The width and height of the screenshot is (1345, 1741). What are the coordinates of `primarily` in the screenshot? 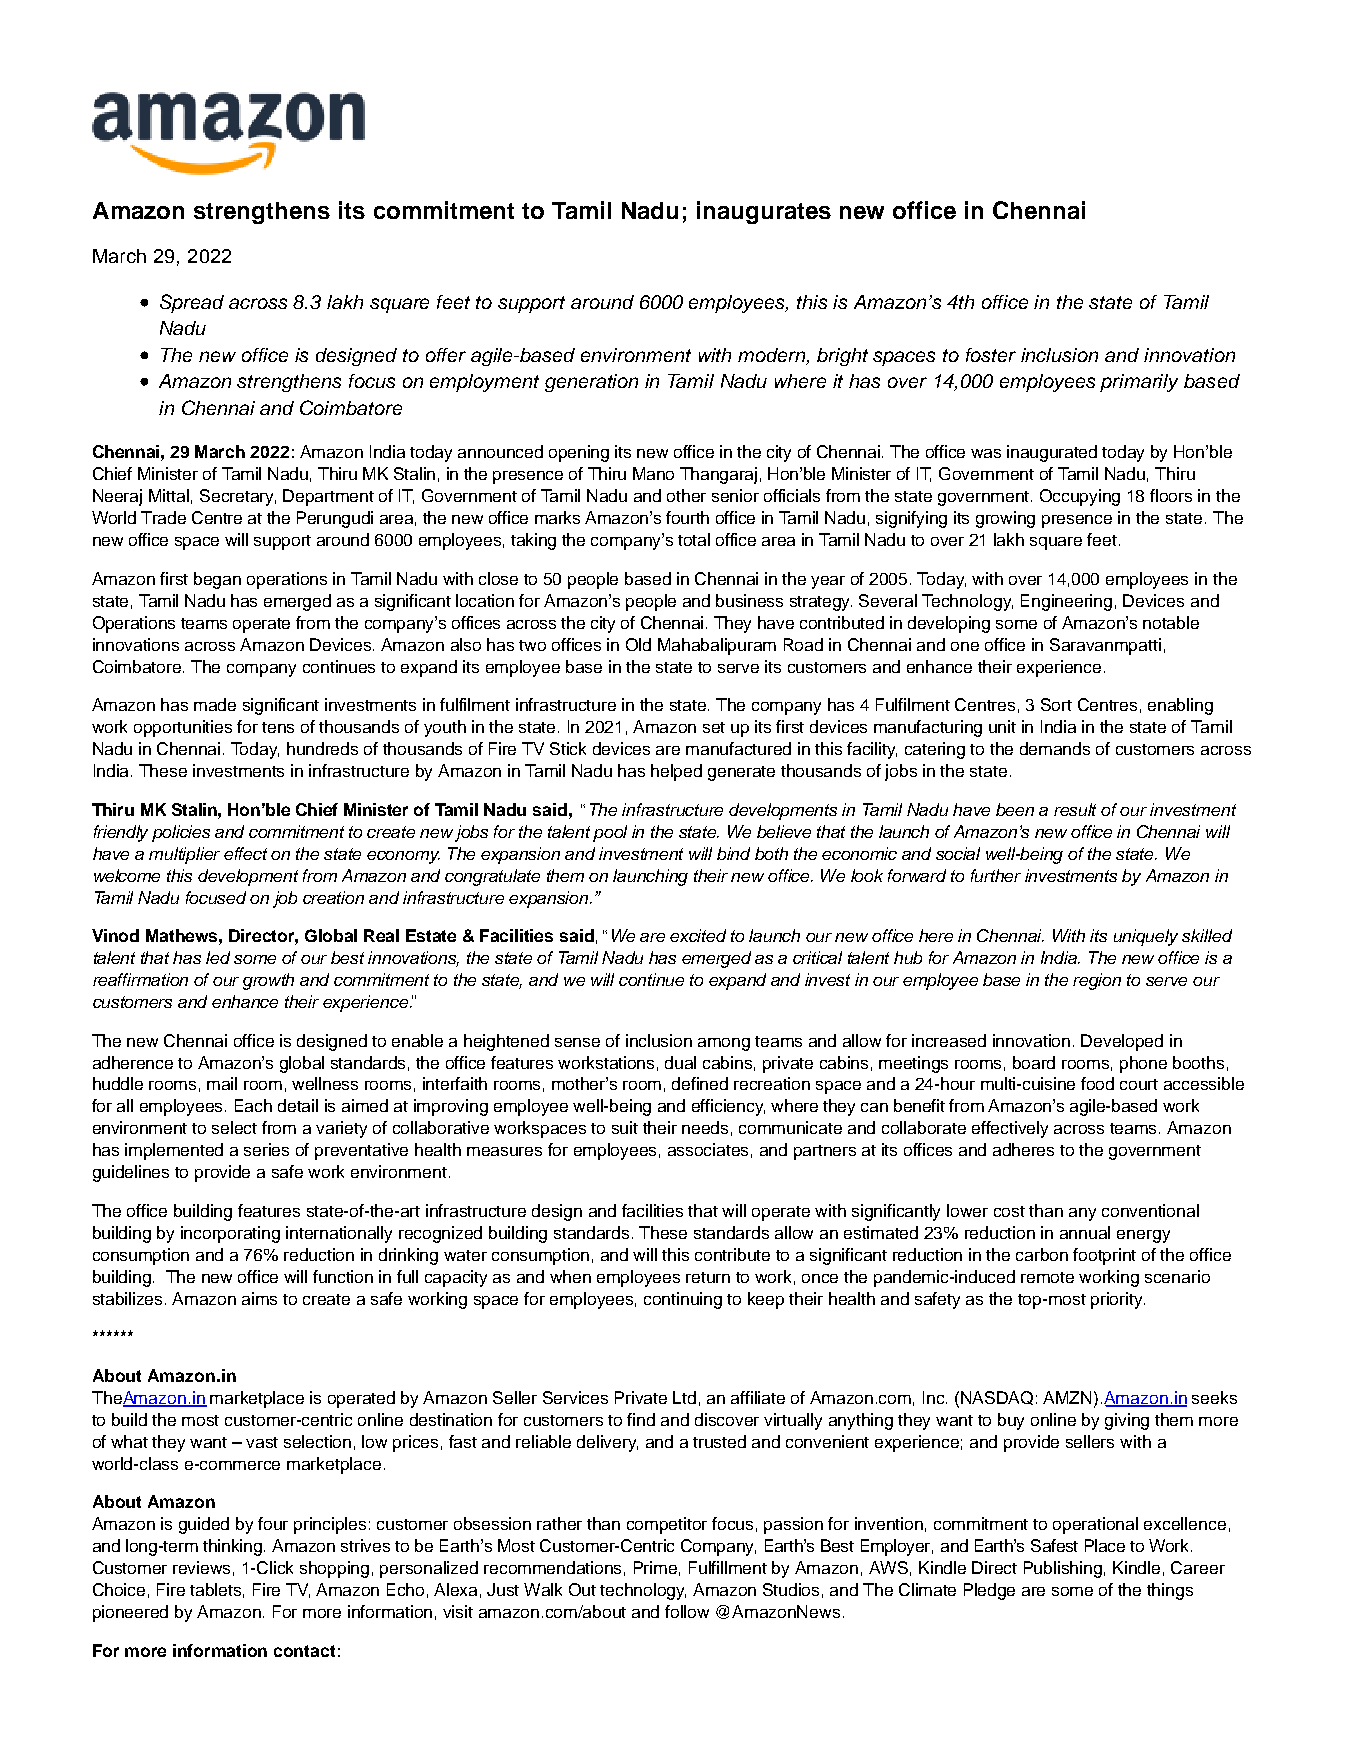 It's located at (1139, 383).
